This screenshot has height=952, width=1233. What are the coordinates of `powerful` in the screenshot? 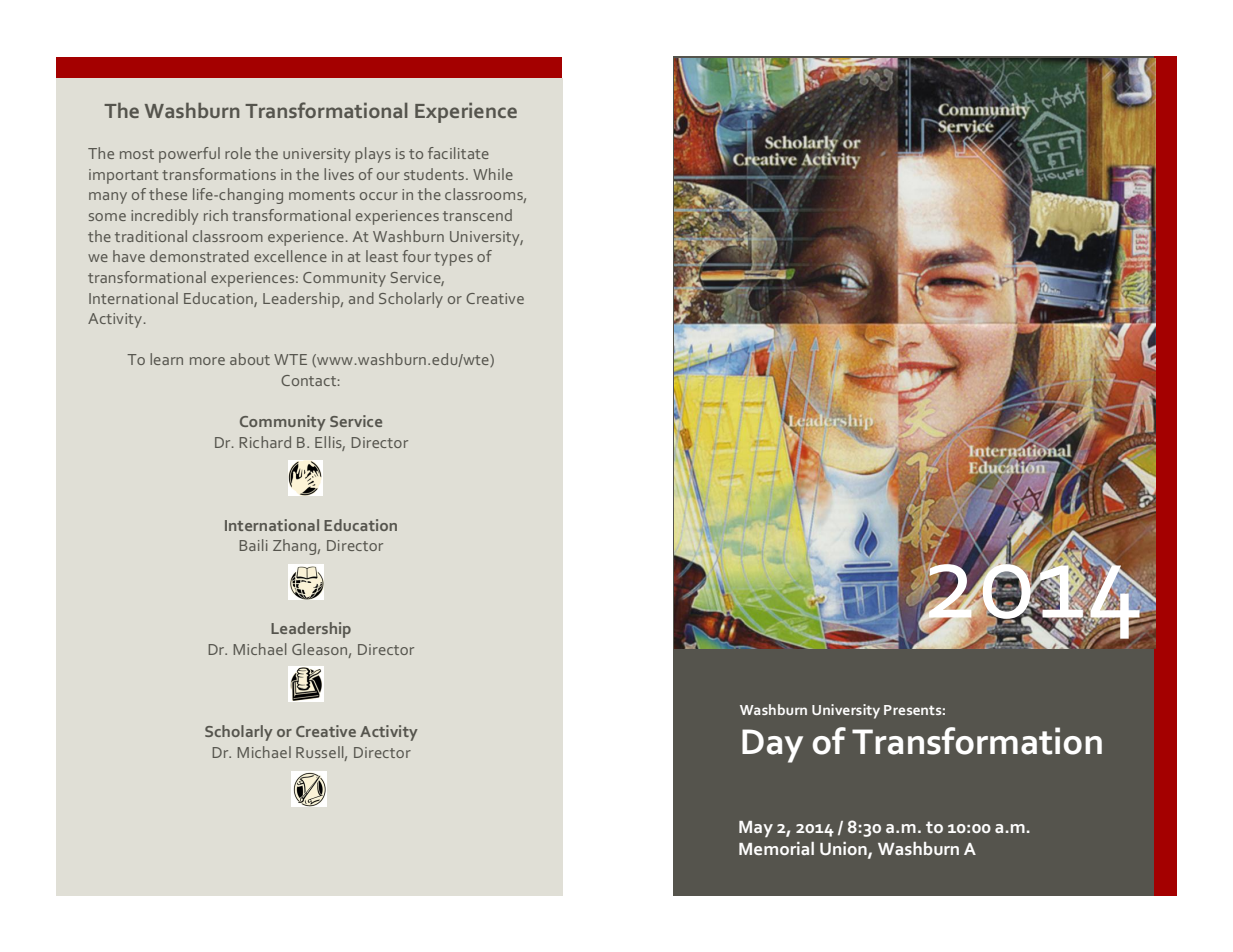 It's located at (189, 155).
